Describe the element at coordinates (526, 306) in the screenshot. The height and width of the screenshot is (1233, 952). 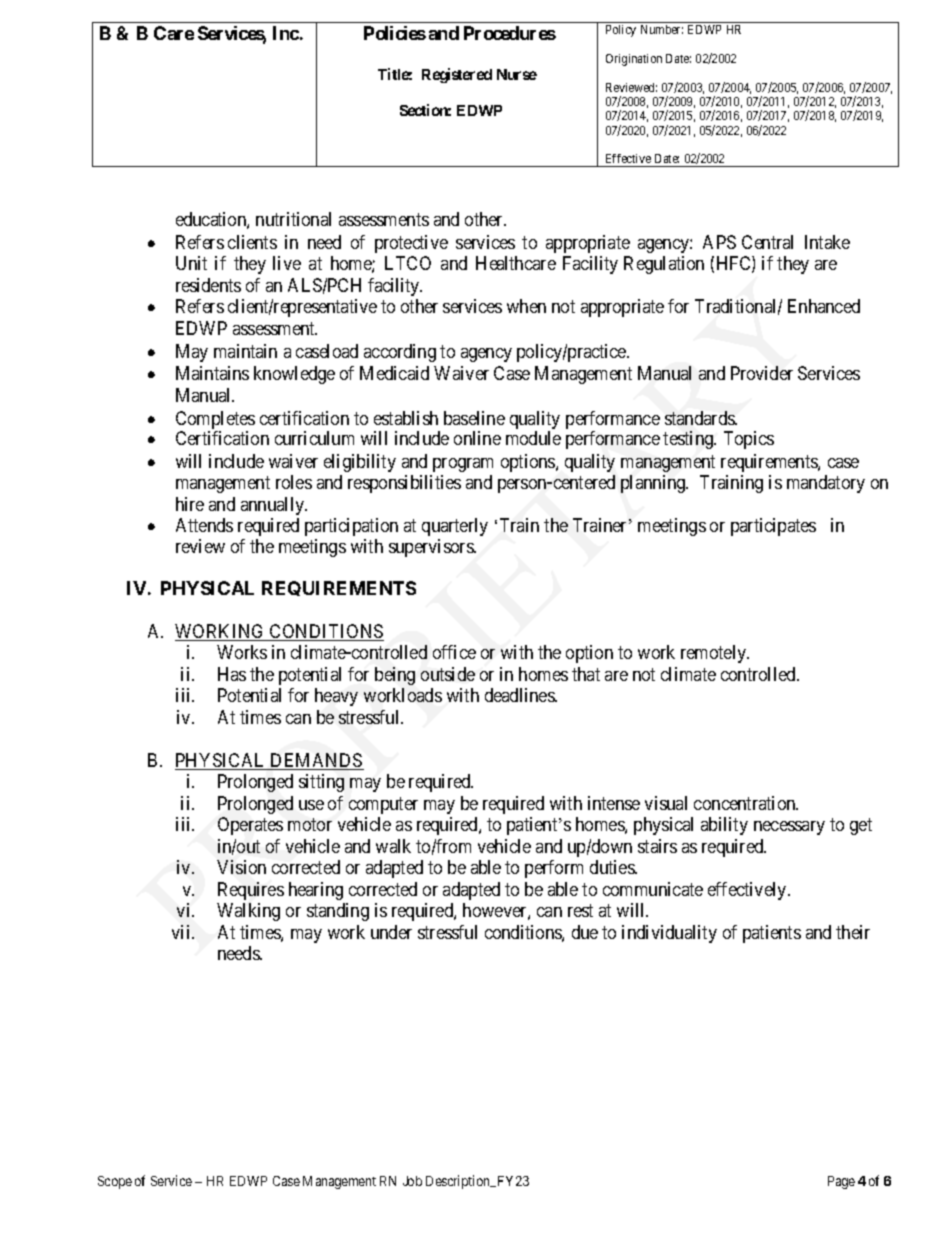
I see `when` at that location.
